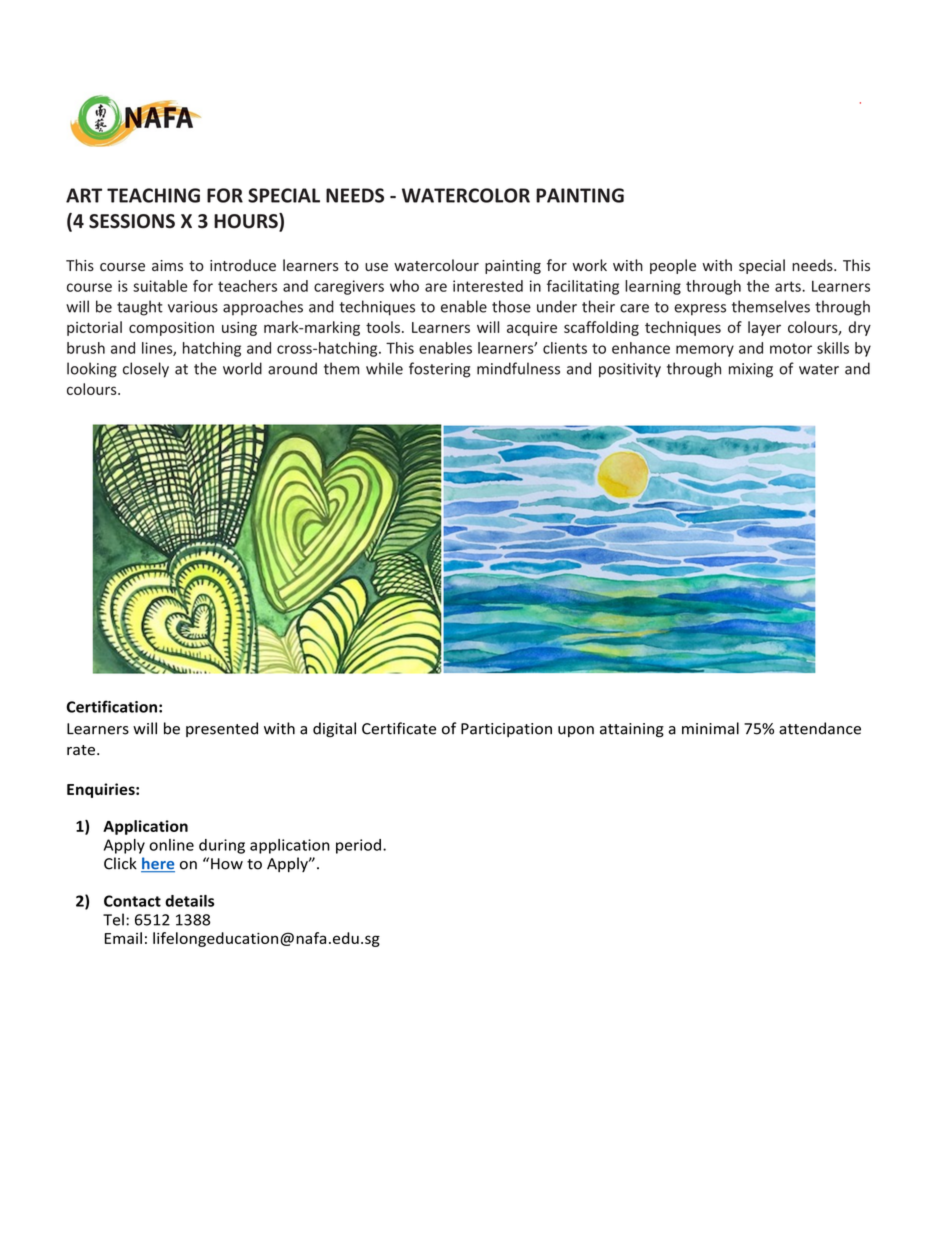  What do you see at coordinates (820, 728) in the screenshot?
I see `attendance` at bounding box center [820, 728].
